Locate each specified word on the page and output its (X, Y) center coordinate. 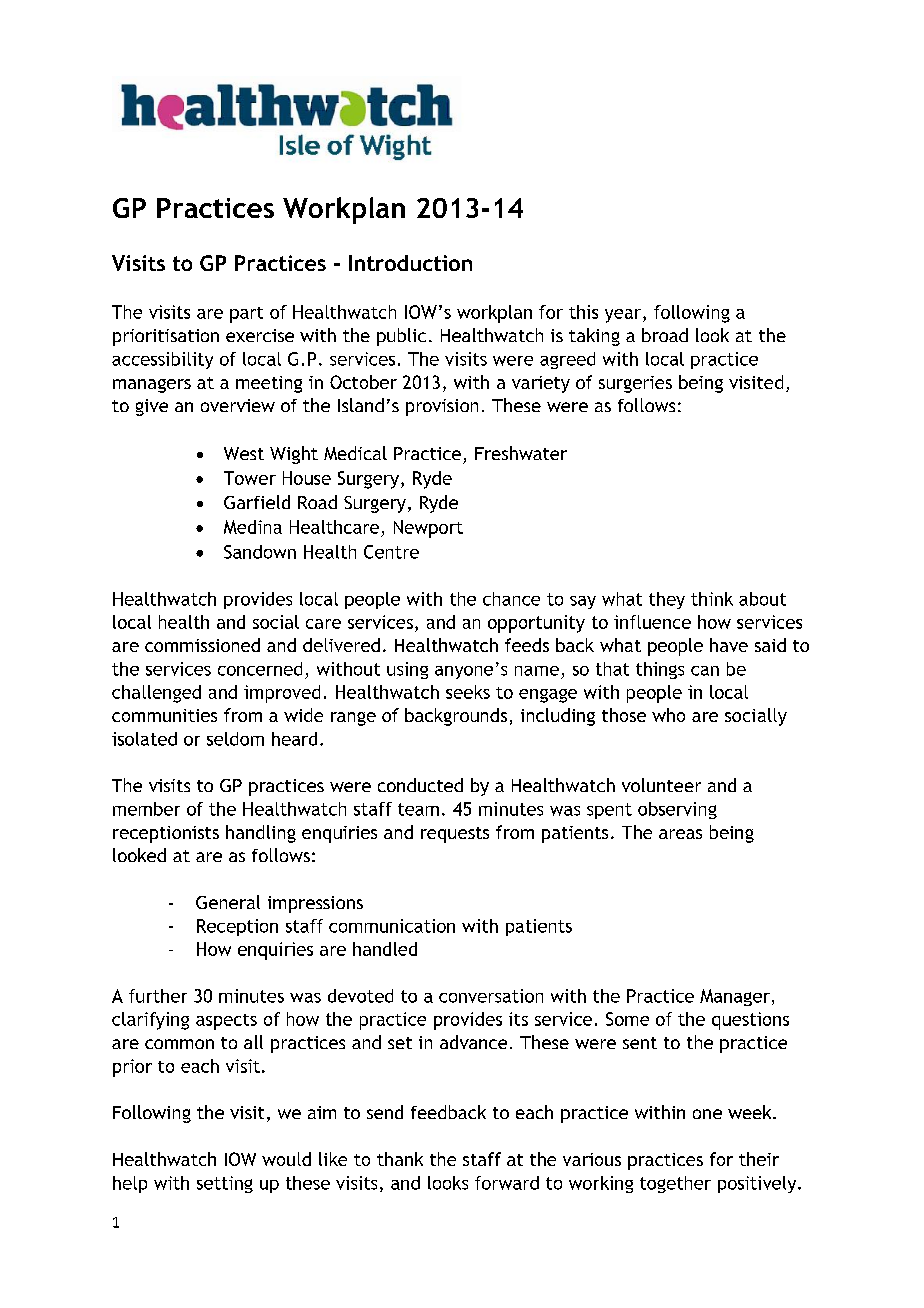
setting (225, 1184)
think (712, 599)
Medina (253, 527)
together (675, 1184)
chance (511, 599)
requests (455, 835)
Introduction (410, 263)
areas (680, 834)
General (228, 902)
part (246, 315)
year (623, 316)
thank (400, 1159)
